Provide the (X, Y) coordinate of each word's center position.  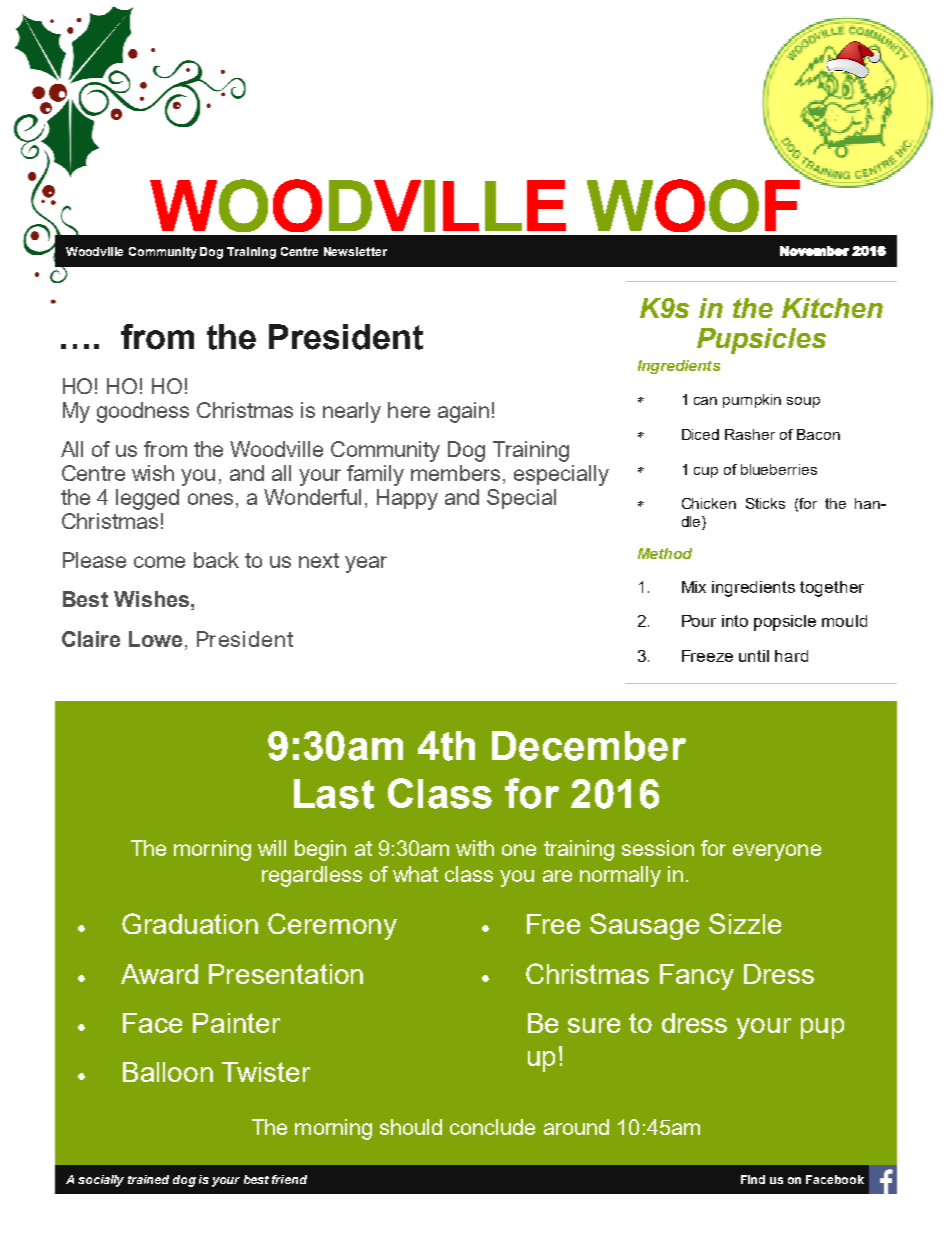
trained (148, 1179)
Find (753, 1179)
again (463, 412)
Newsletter (355, 251)
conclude (492, 1127)
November (814, 251)
